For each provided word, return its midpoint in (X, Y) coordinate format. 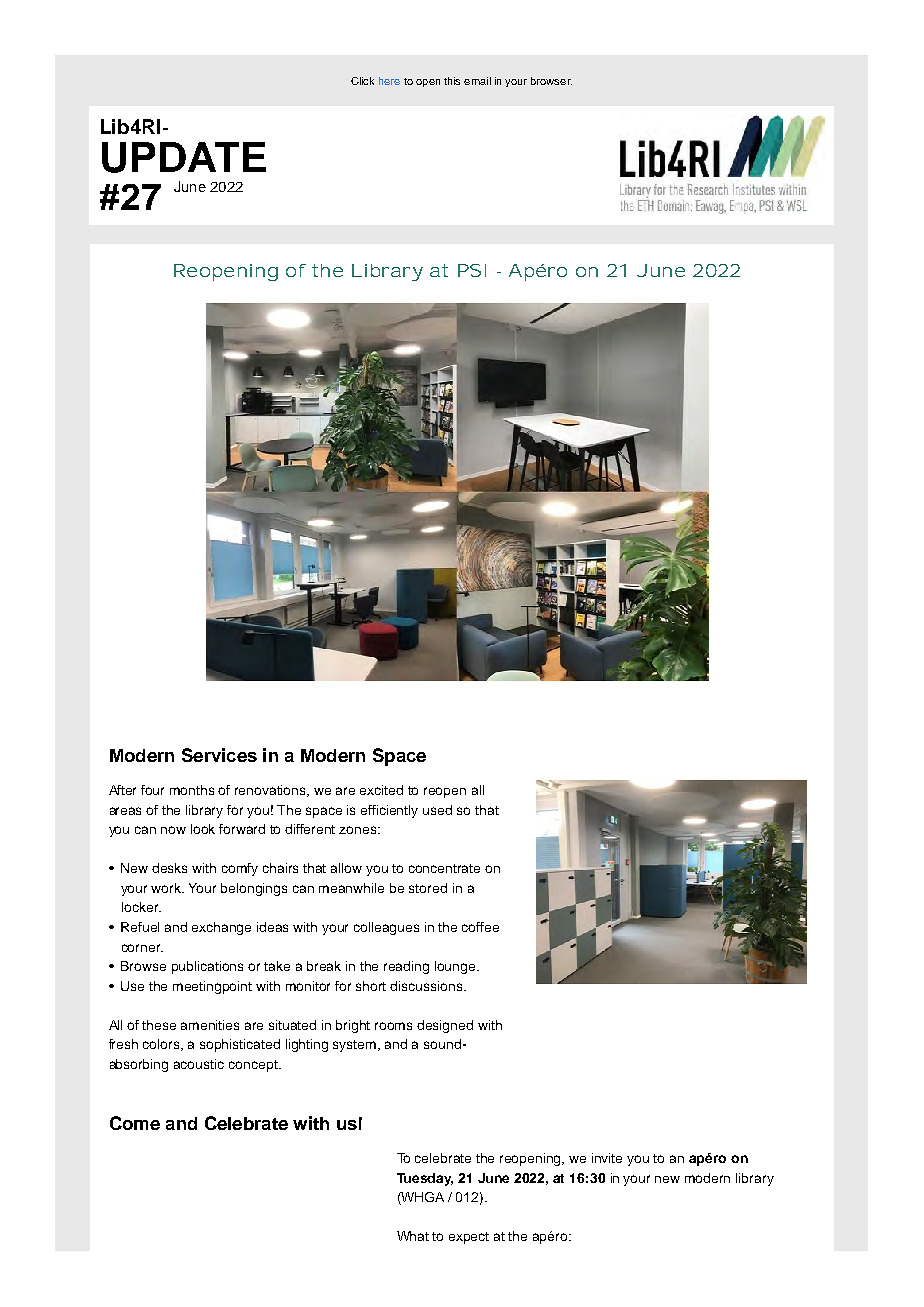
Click (362, 81)
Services (219, 755)
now (173, 830)
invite (607, 1158)
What (413, 1236)
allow (346, 868)
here (389, 81)
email (477, 81)
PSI (472, 270)
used (437, 810)
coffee (480, 927)
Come (135, 1123)
